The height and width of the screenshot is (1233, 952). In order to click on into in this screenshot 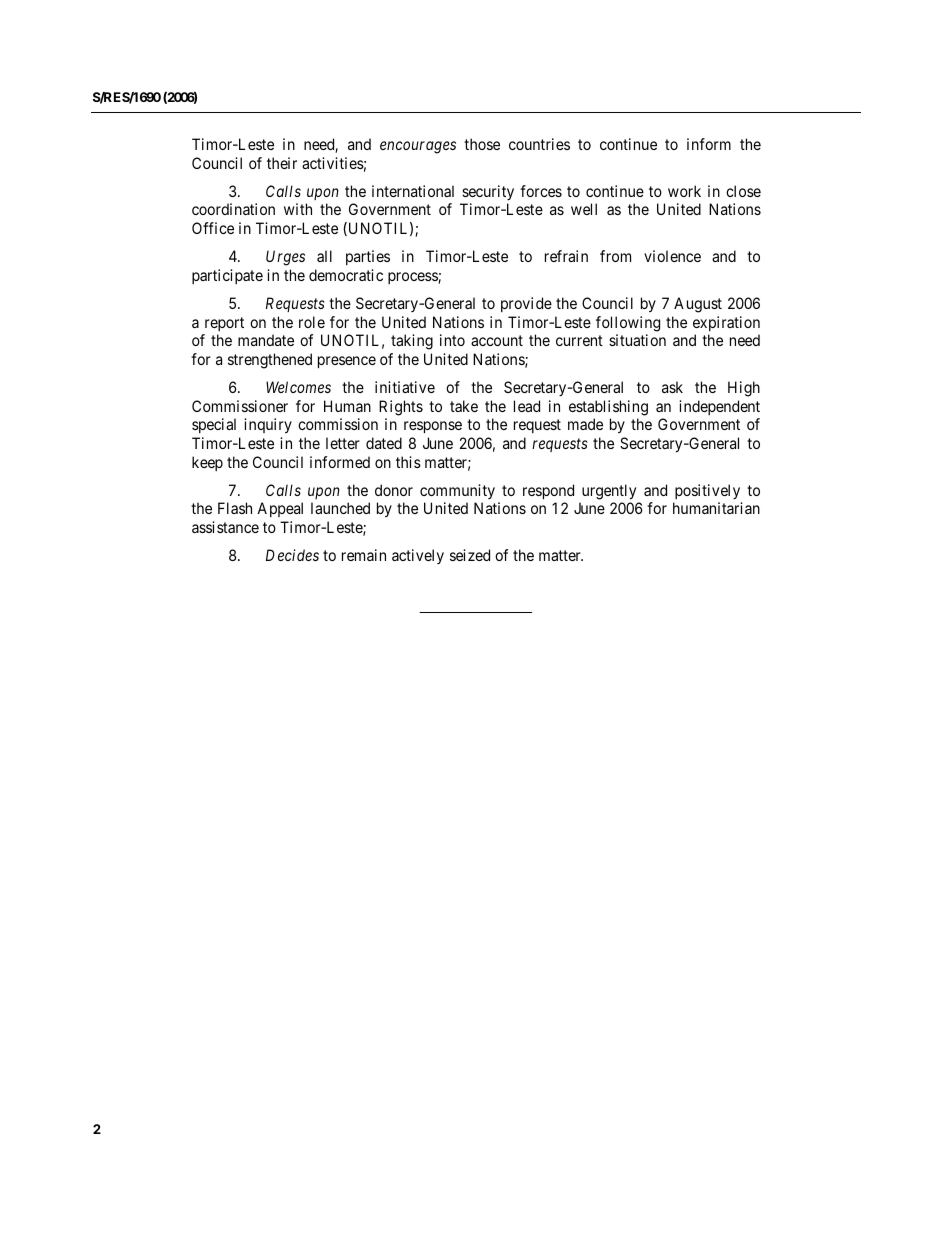, I will do `click(452, 340)`.
